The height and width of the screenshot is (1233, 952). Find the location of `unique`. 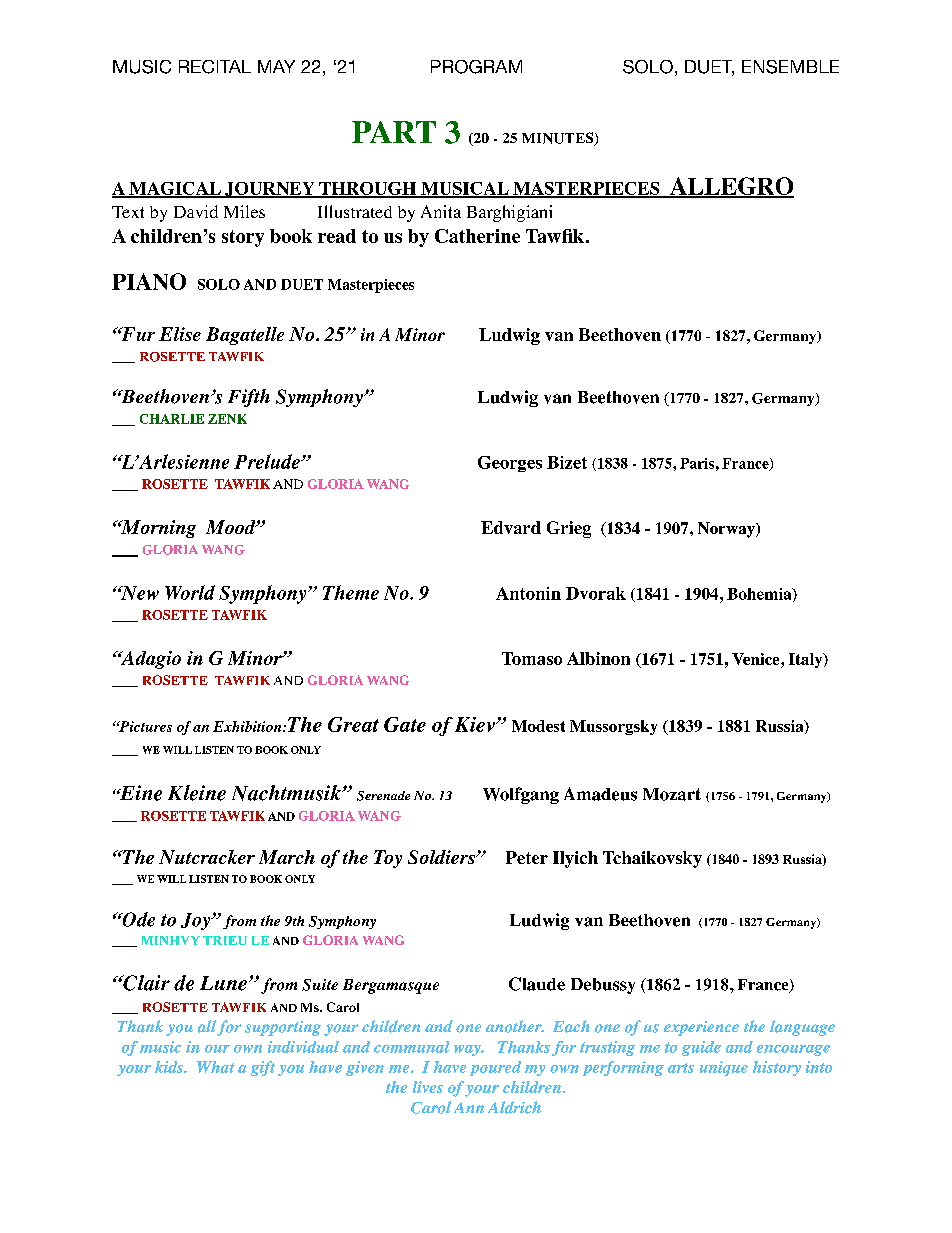

unique is located at coordinates (724, 1068).
